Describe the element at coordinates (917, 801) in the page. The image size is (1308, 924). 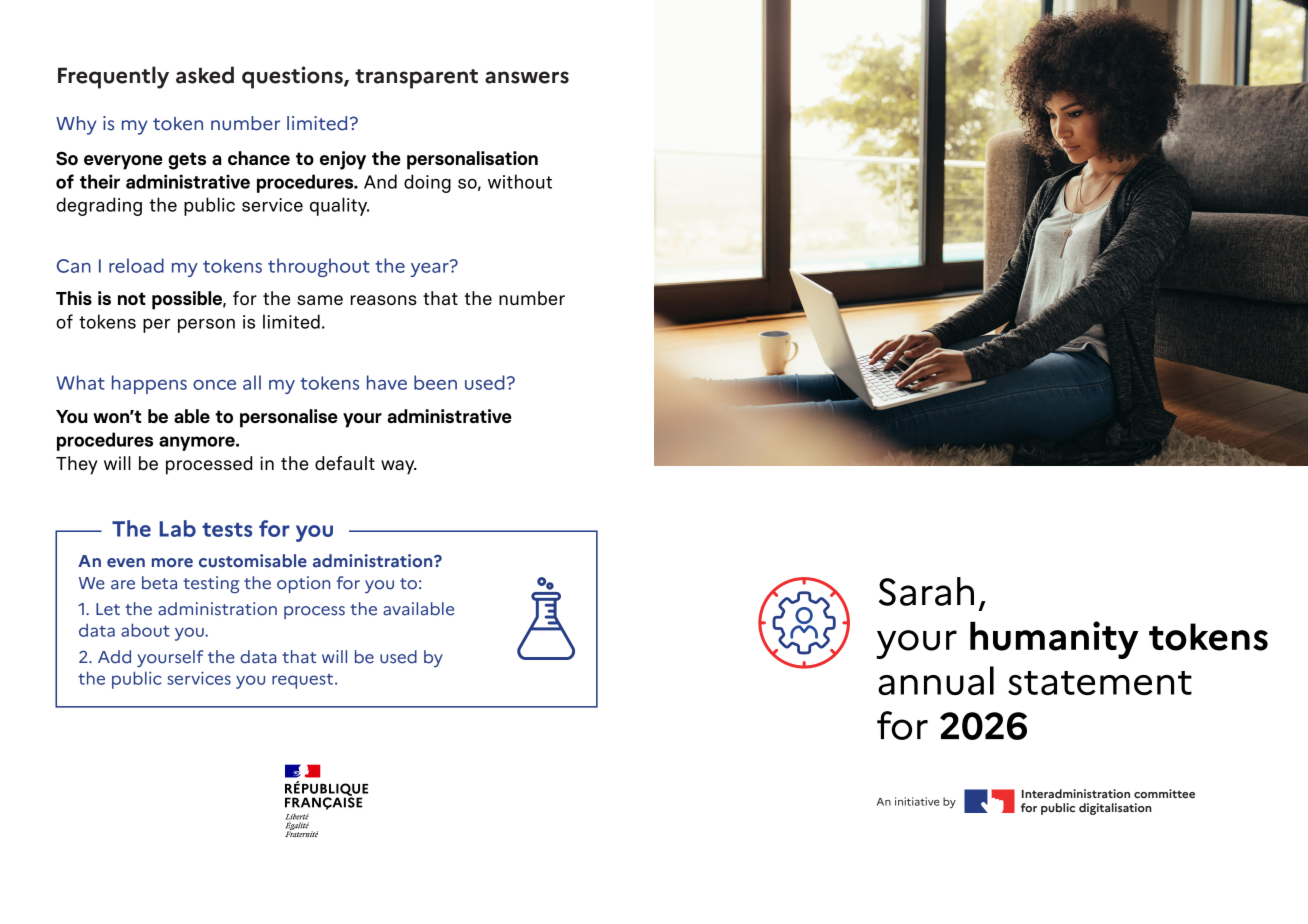
I see `initiative` at that location.
